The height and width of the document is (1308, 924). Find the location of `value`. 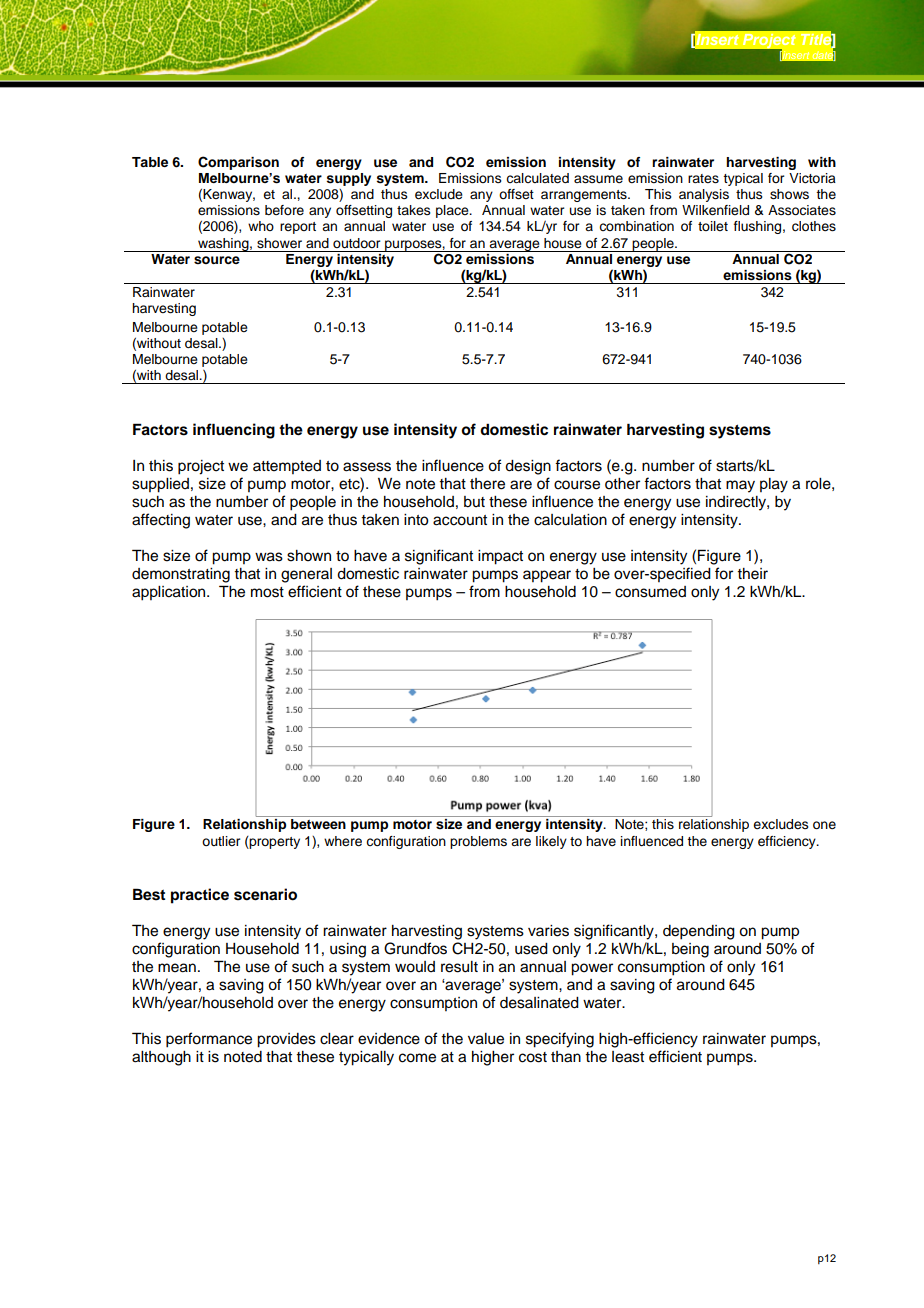

value is located at coordinates (486, 1039).
